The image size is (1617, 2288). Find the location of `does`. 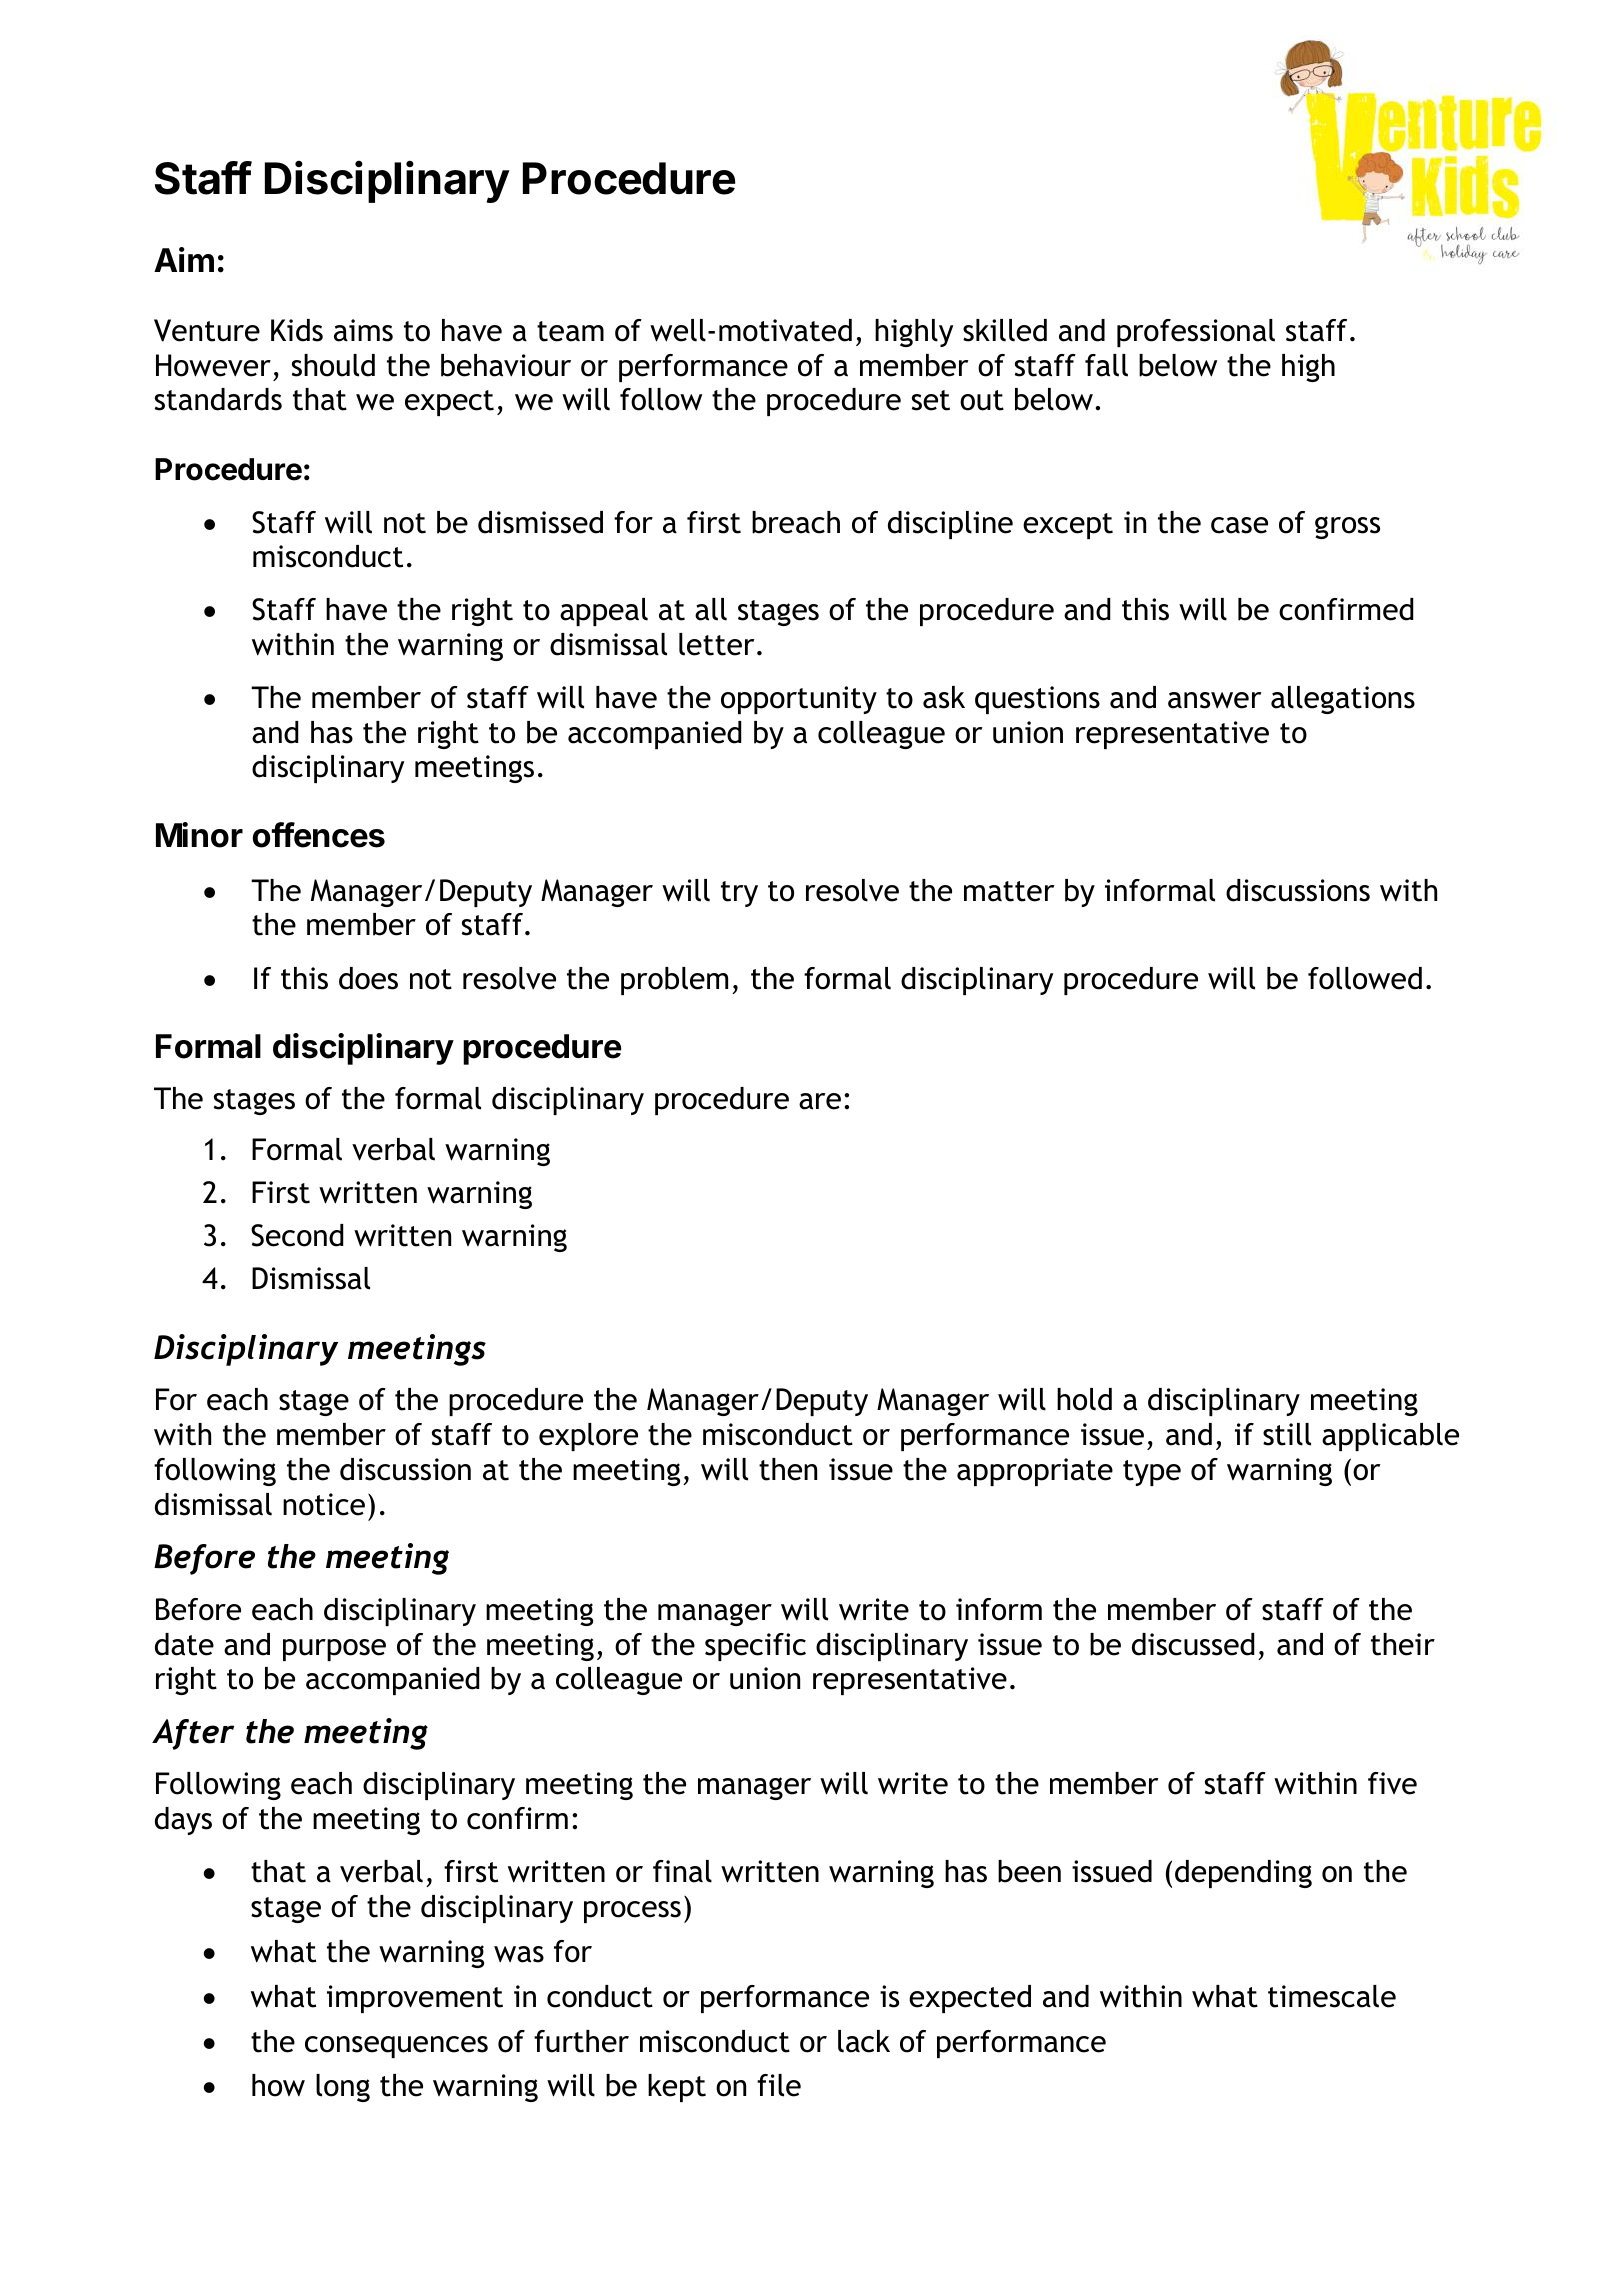

does is located at coordinates (368, 978).
